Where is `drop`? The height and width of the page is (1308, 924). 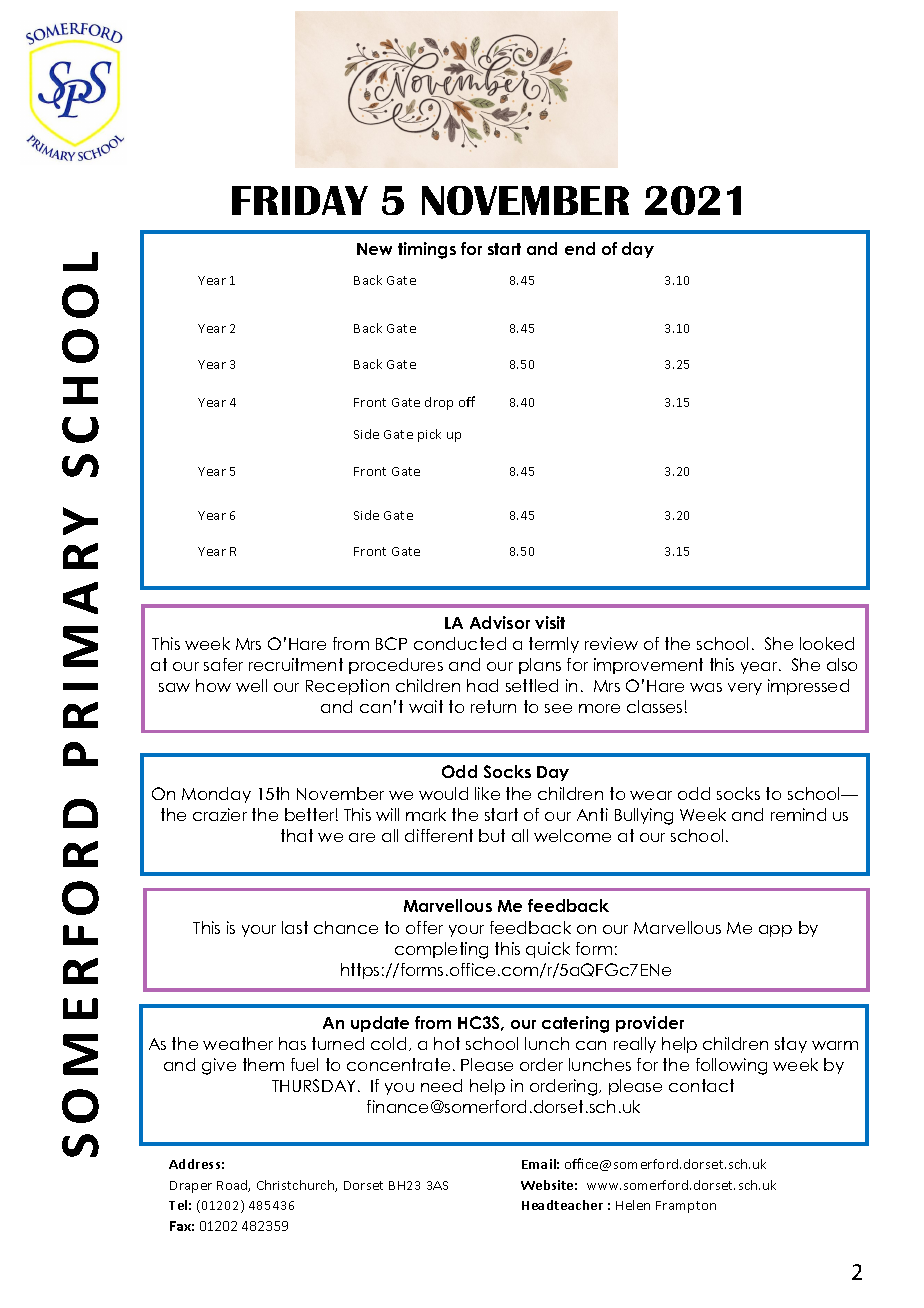
drop is located at coordinates (439, 403).
